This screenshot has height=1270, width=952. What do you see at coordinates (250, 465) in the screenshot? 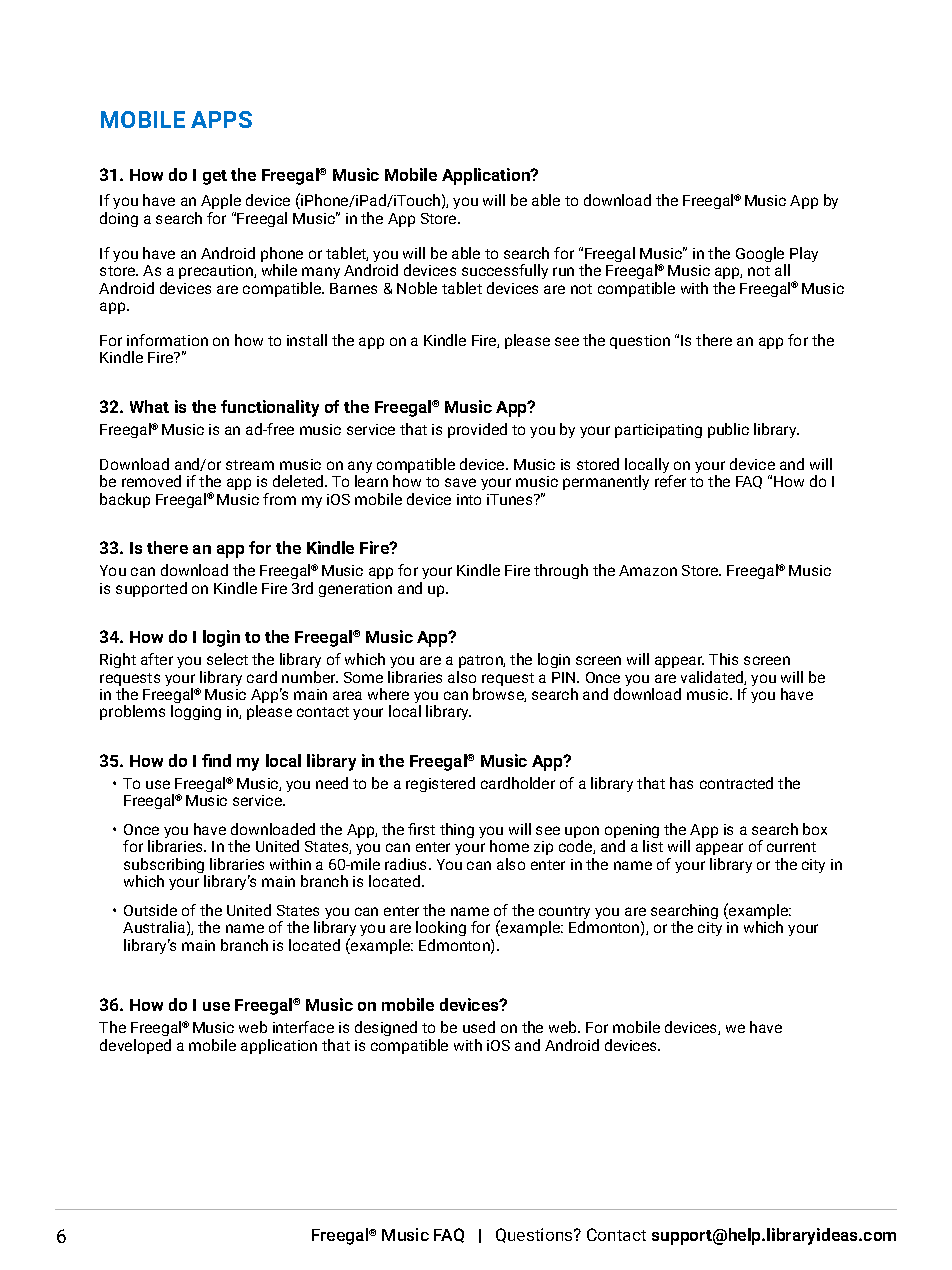
I see `stream` at bounding box center [250, 465].
